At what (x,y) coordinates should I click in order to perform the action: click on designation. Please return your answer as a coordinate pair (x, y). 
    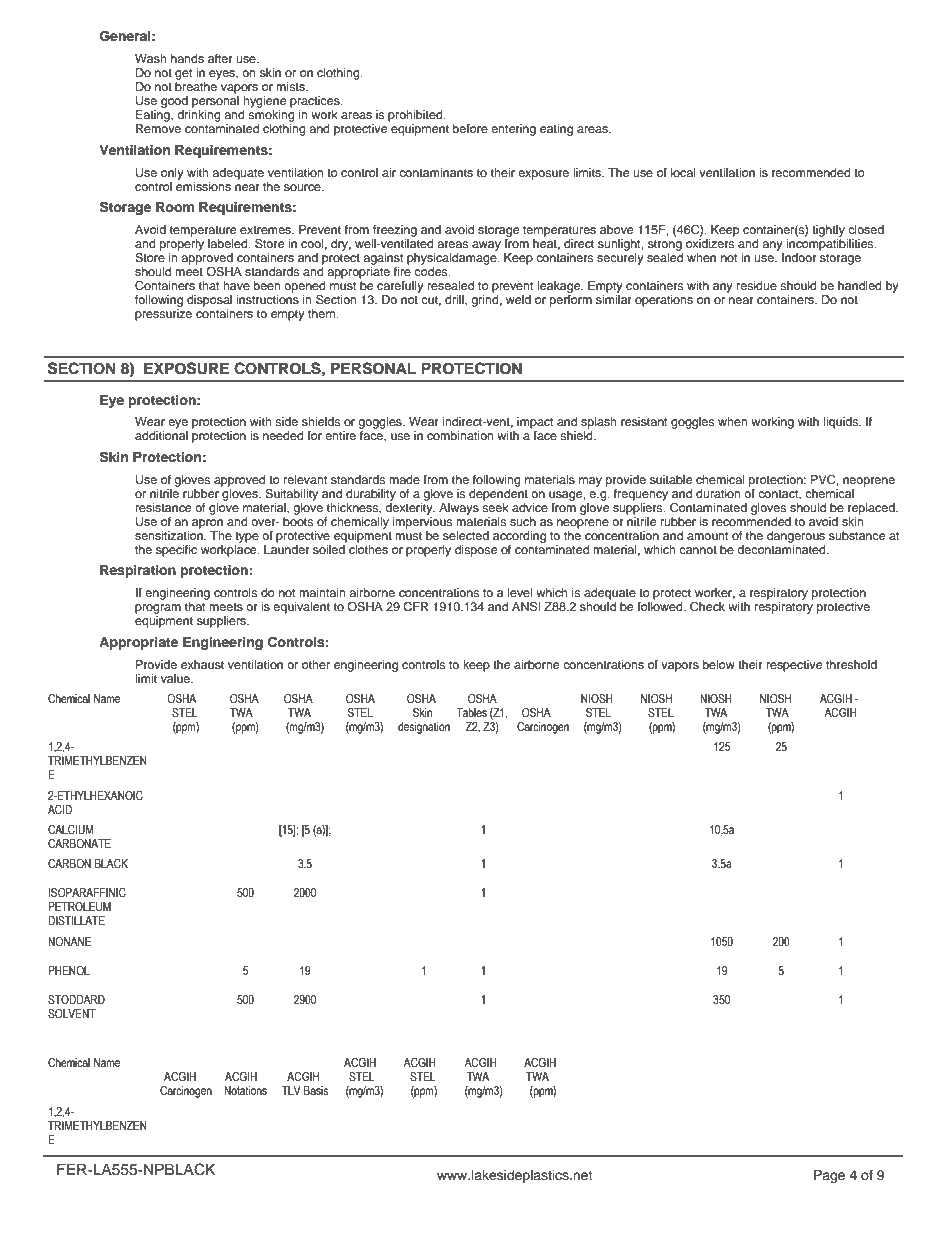
    Looking at the image, I should click on (424, 728).
